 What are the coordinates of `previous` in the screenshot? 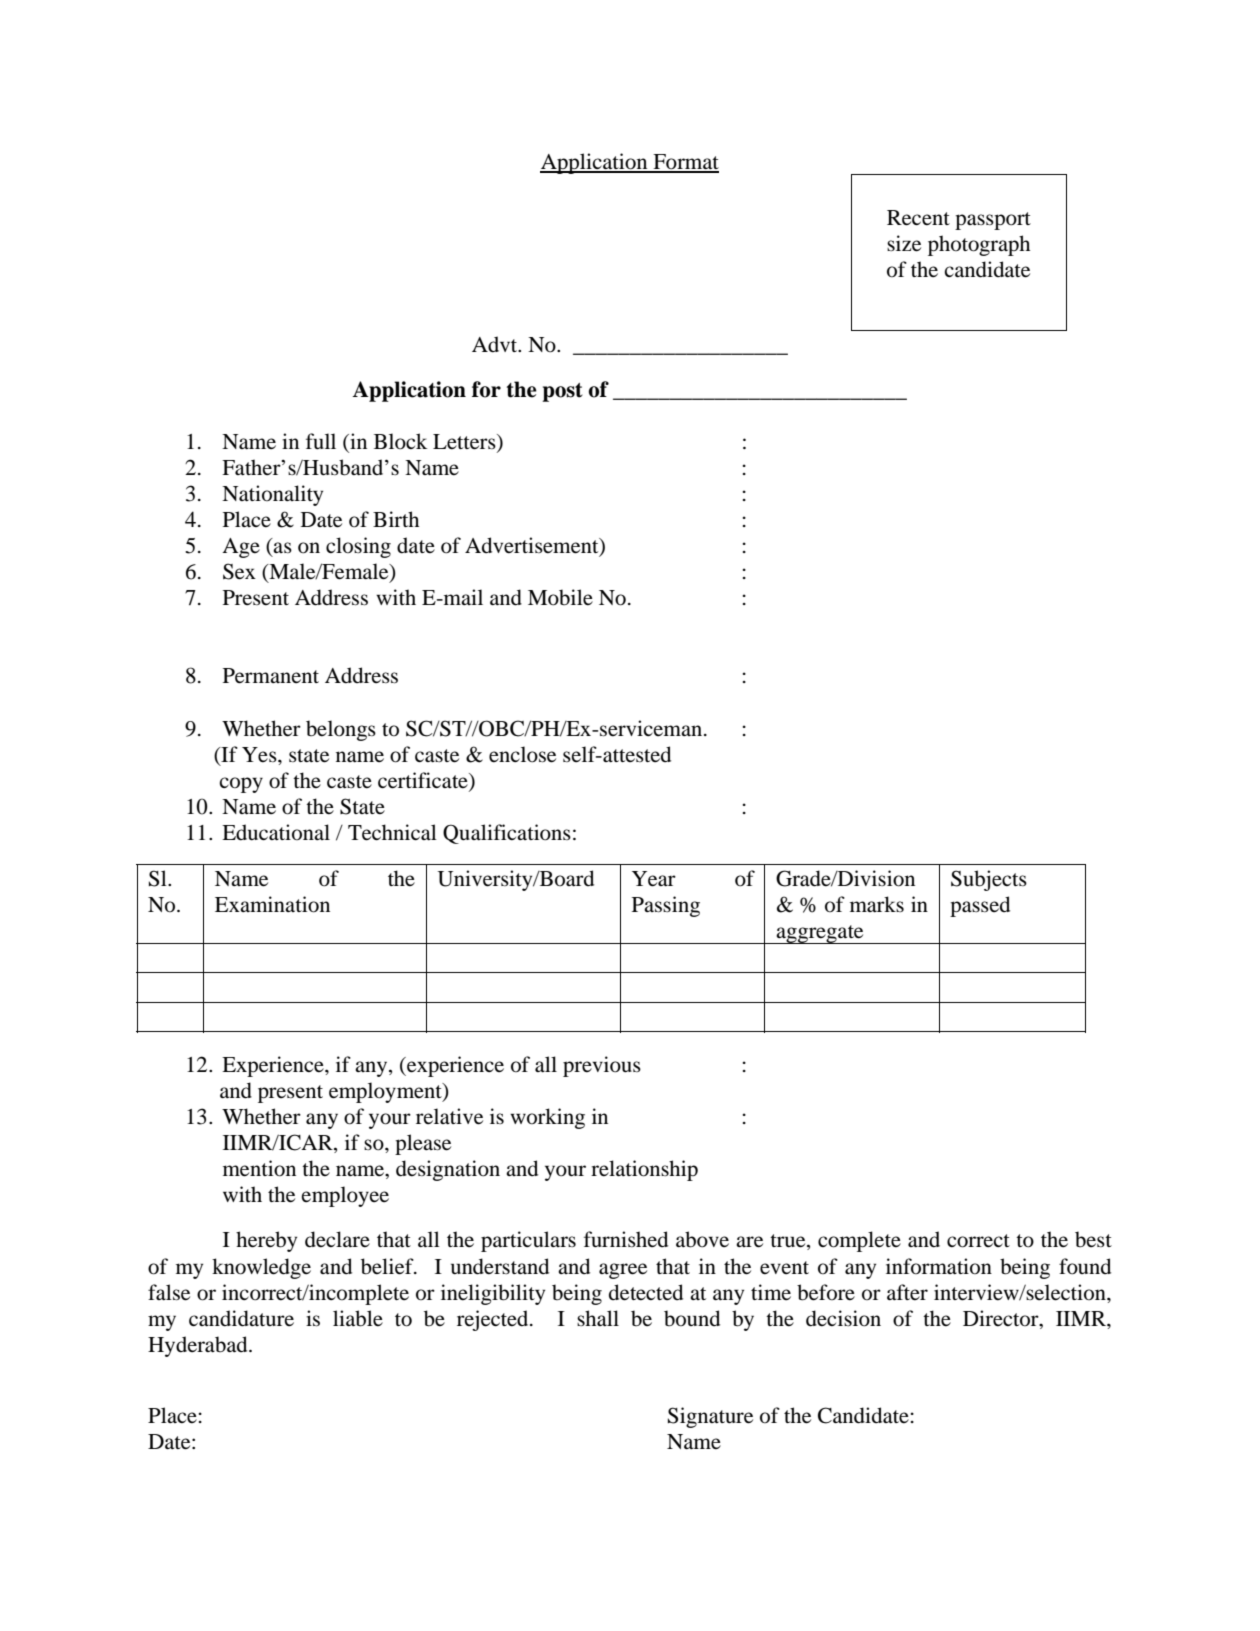 It's located at (602, 1066).
